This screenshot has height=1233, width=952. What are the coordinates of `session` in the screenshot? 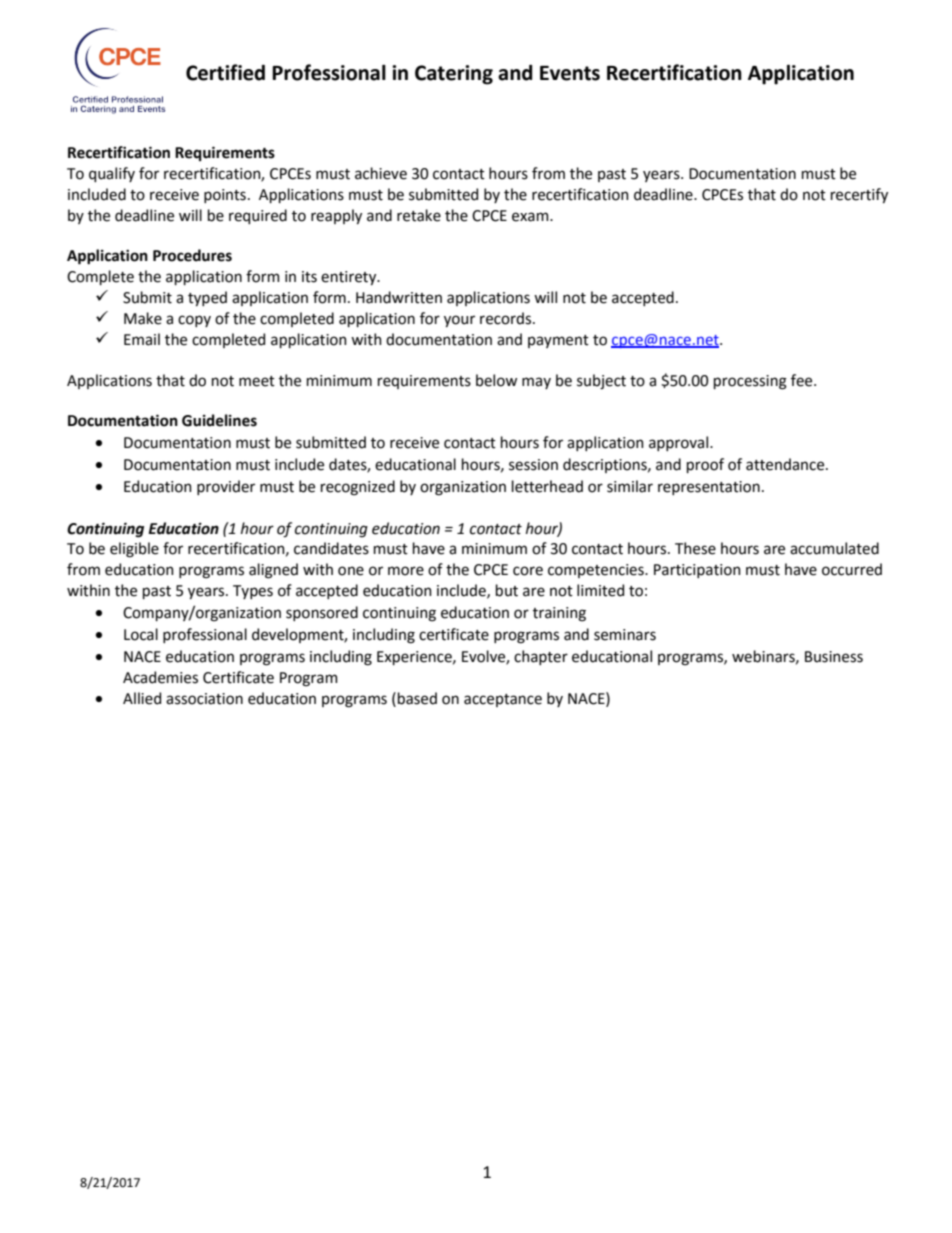 It's located at (533, 465).
